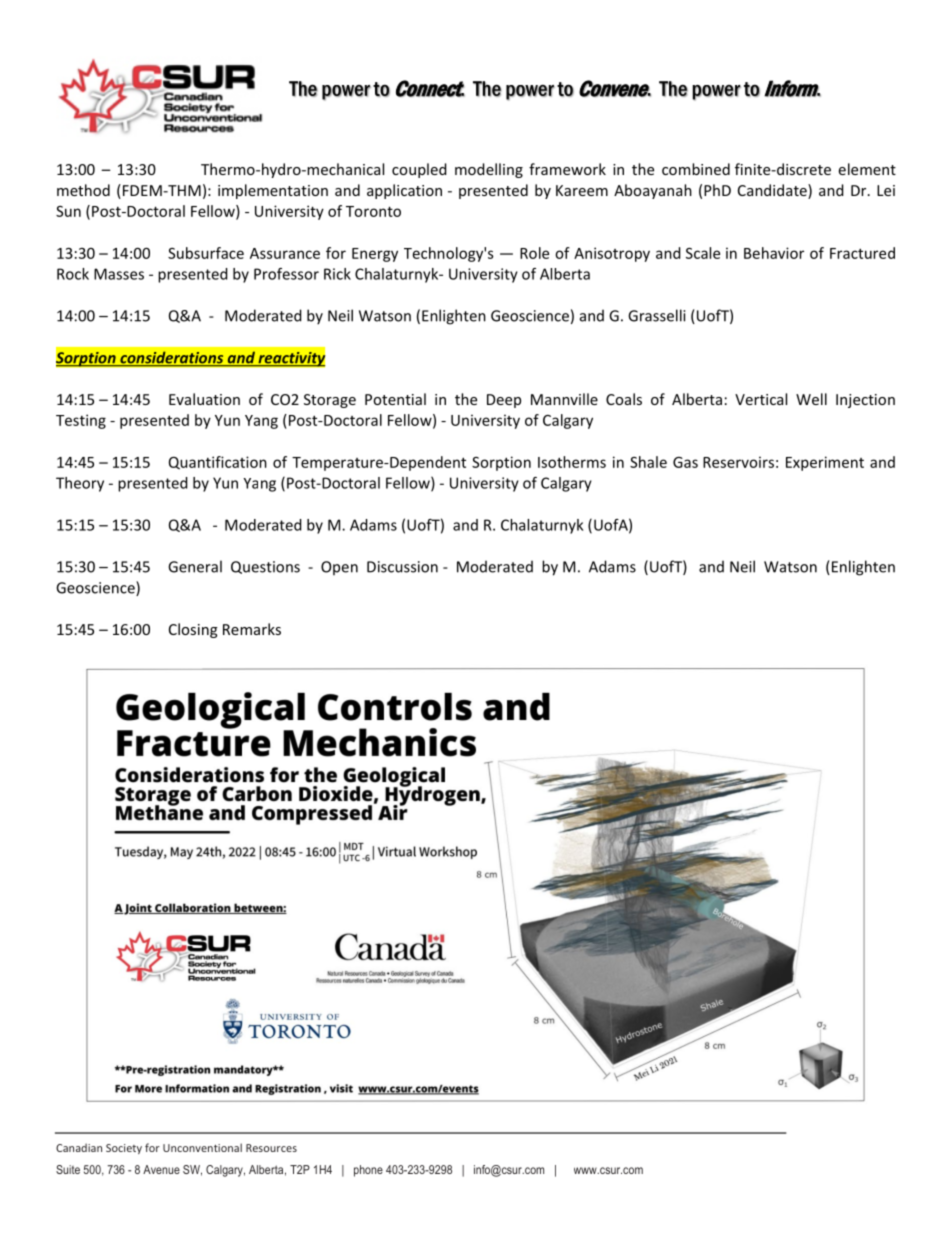 The image size is (952, 1233). I want to click on method, so click(83, 190).
